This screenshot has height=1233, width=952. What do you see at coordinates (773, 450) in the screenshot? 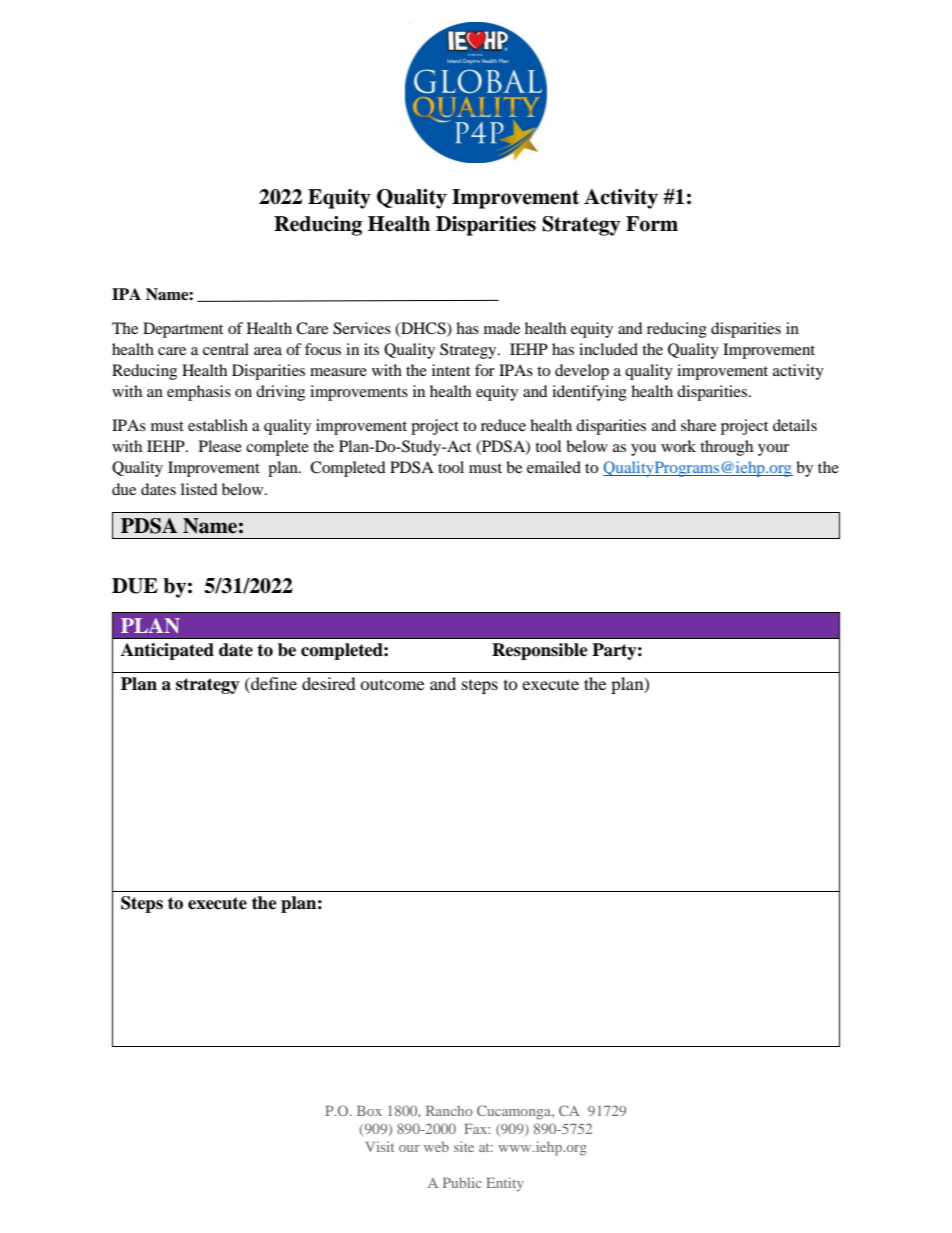
I see `your` at bounding box center [773, 450].
